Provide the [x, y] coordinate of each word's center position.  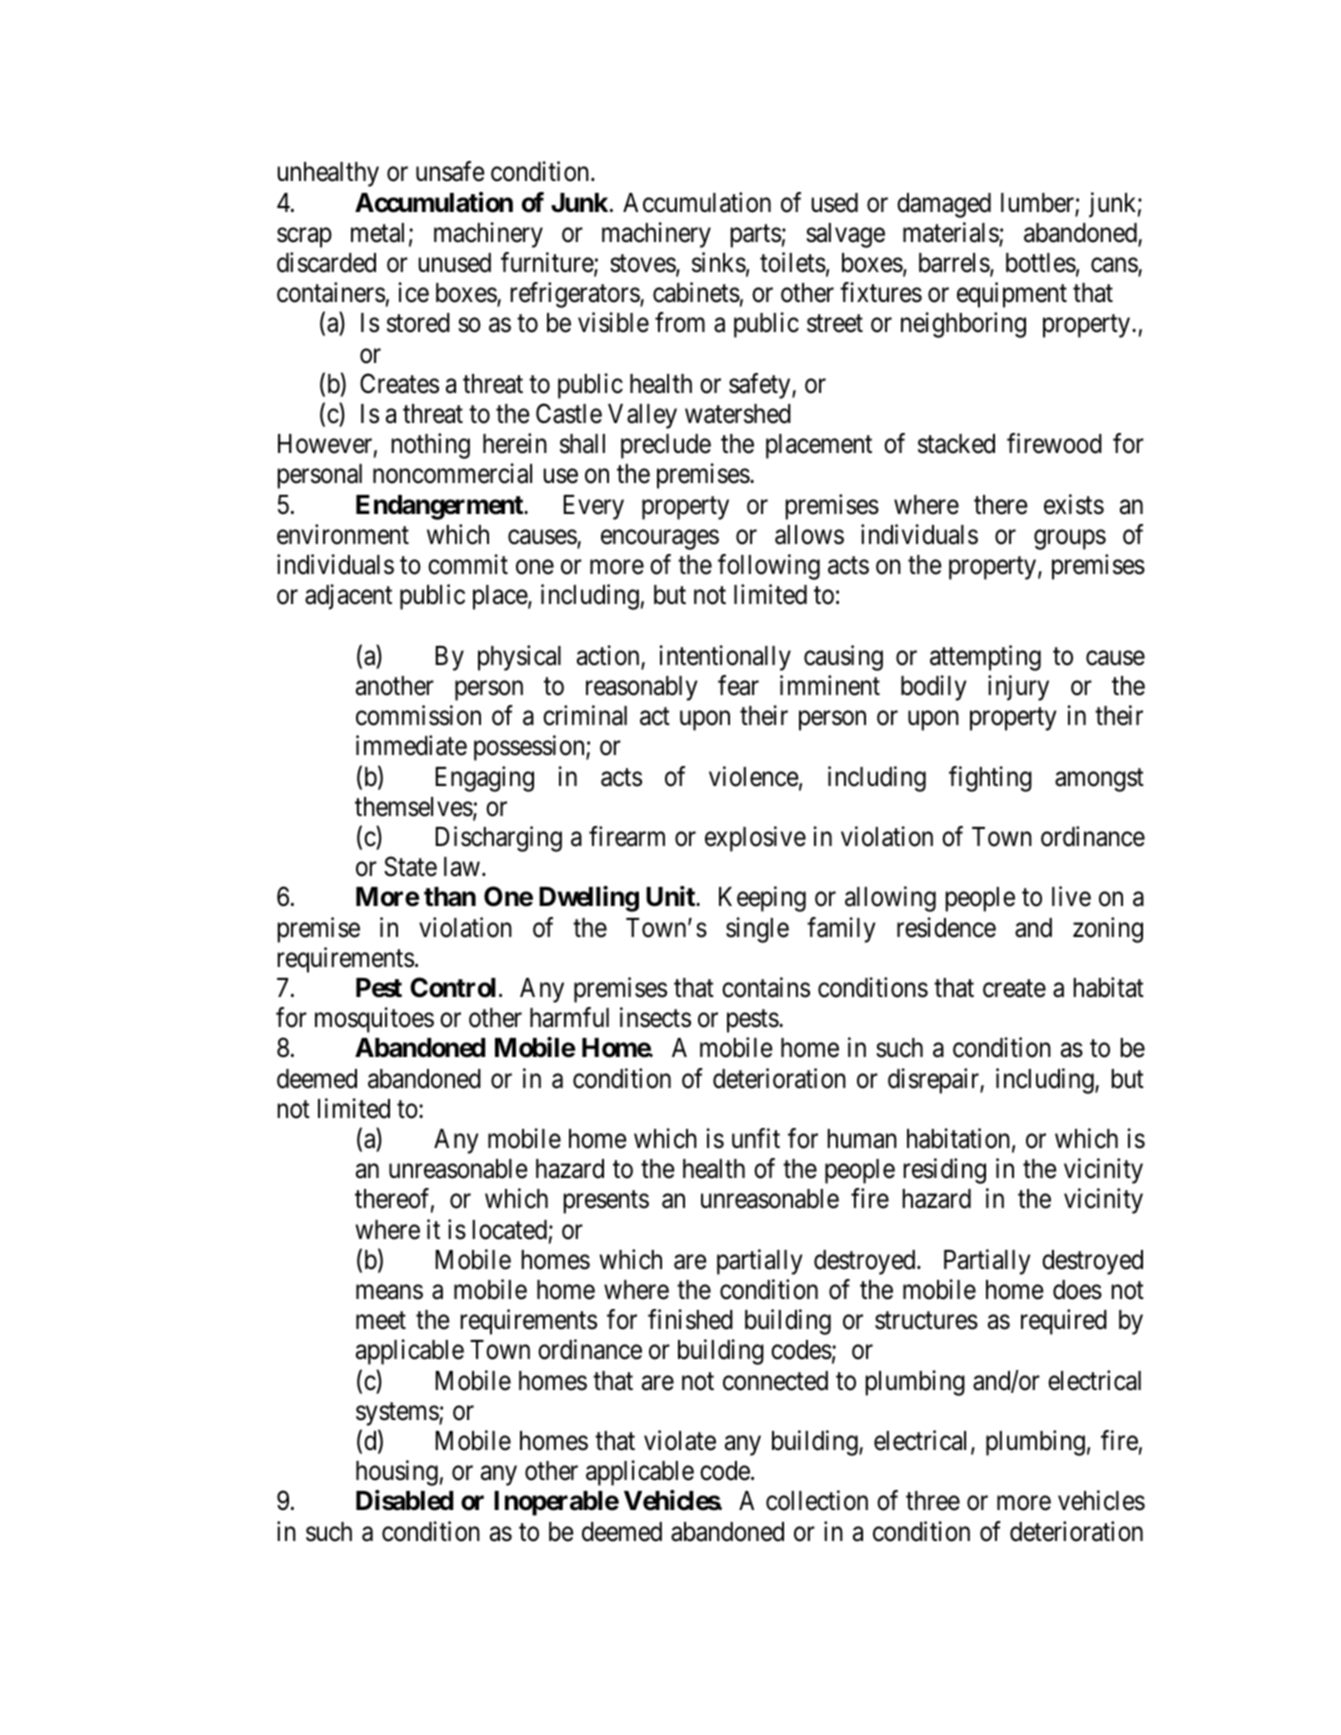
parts [755, 236]
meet [381, 1321]
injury [1018, 688]
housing [397, 1473]
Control [453, 987]
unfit [756, 1138]
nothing [430, 446]
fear [738, 685]
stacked [956, 444]
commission [418, 715]
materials [951, 233]
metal [377, 233]
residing [944, 1171]
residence [946, 927]
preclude [666, 446]
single [757, 930]
